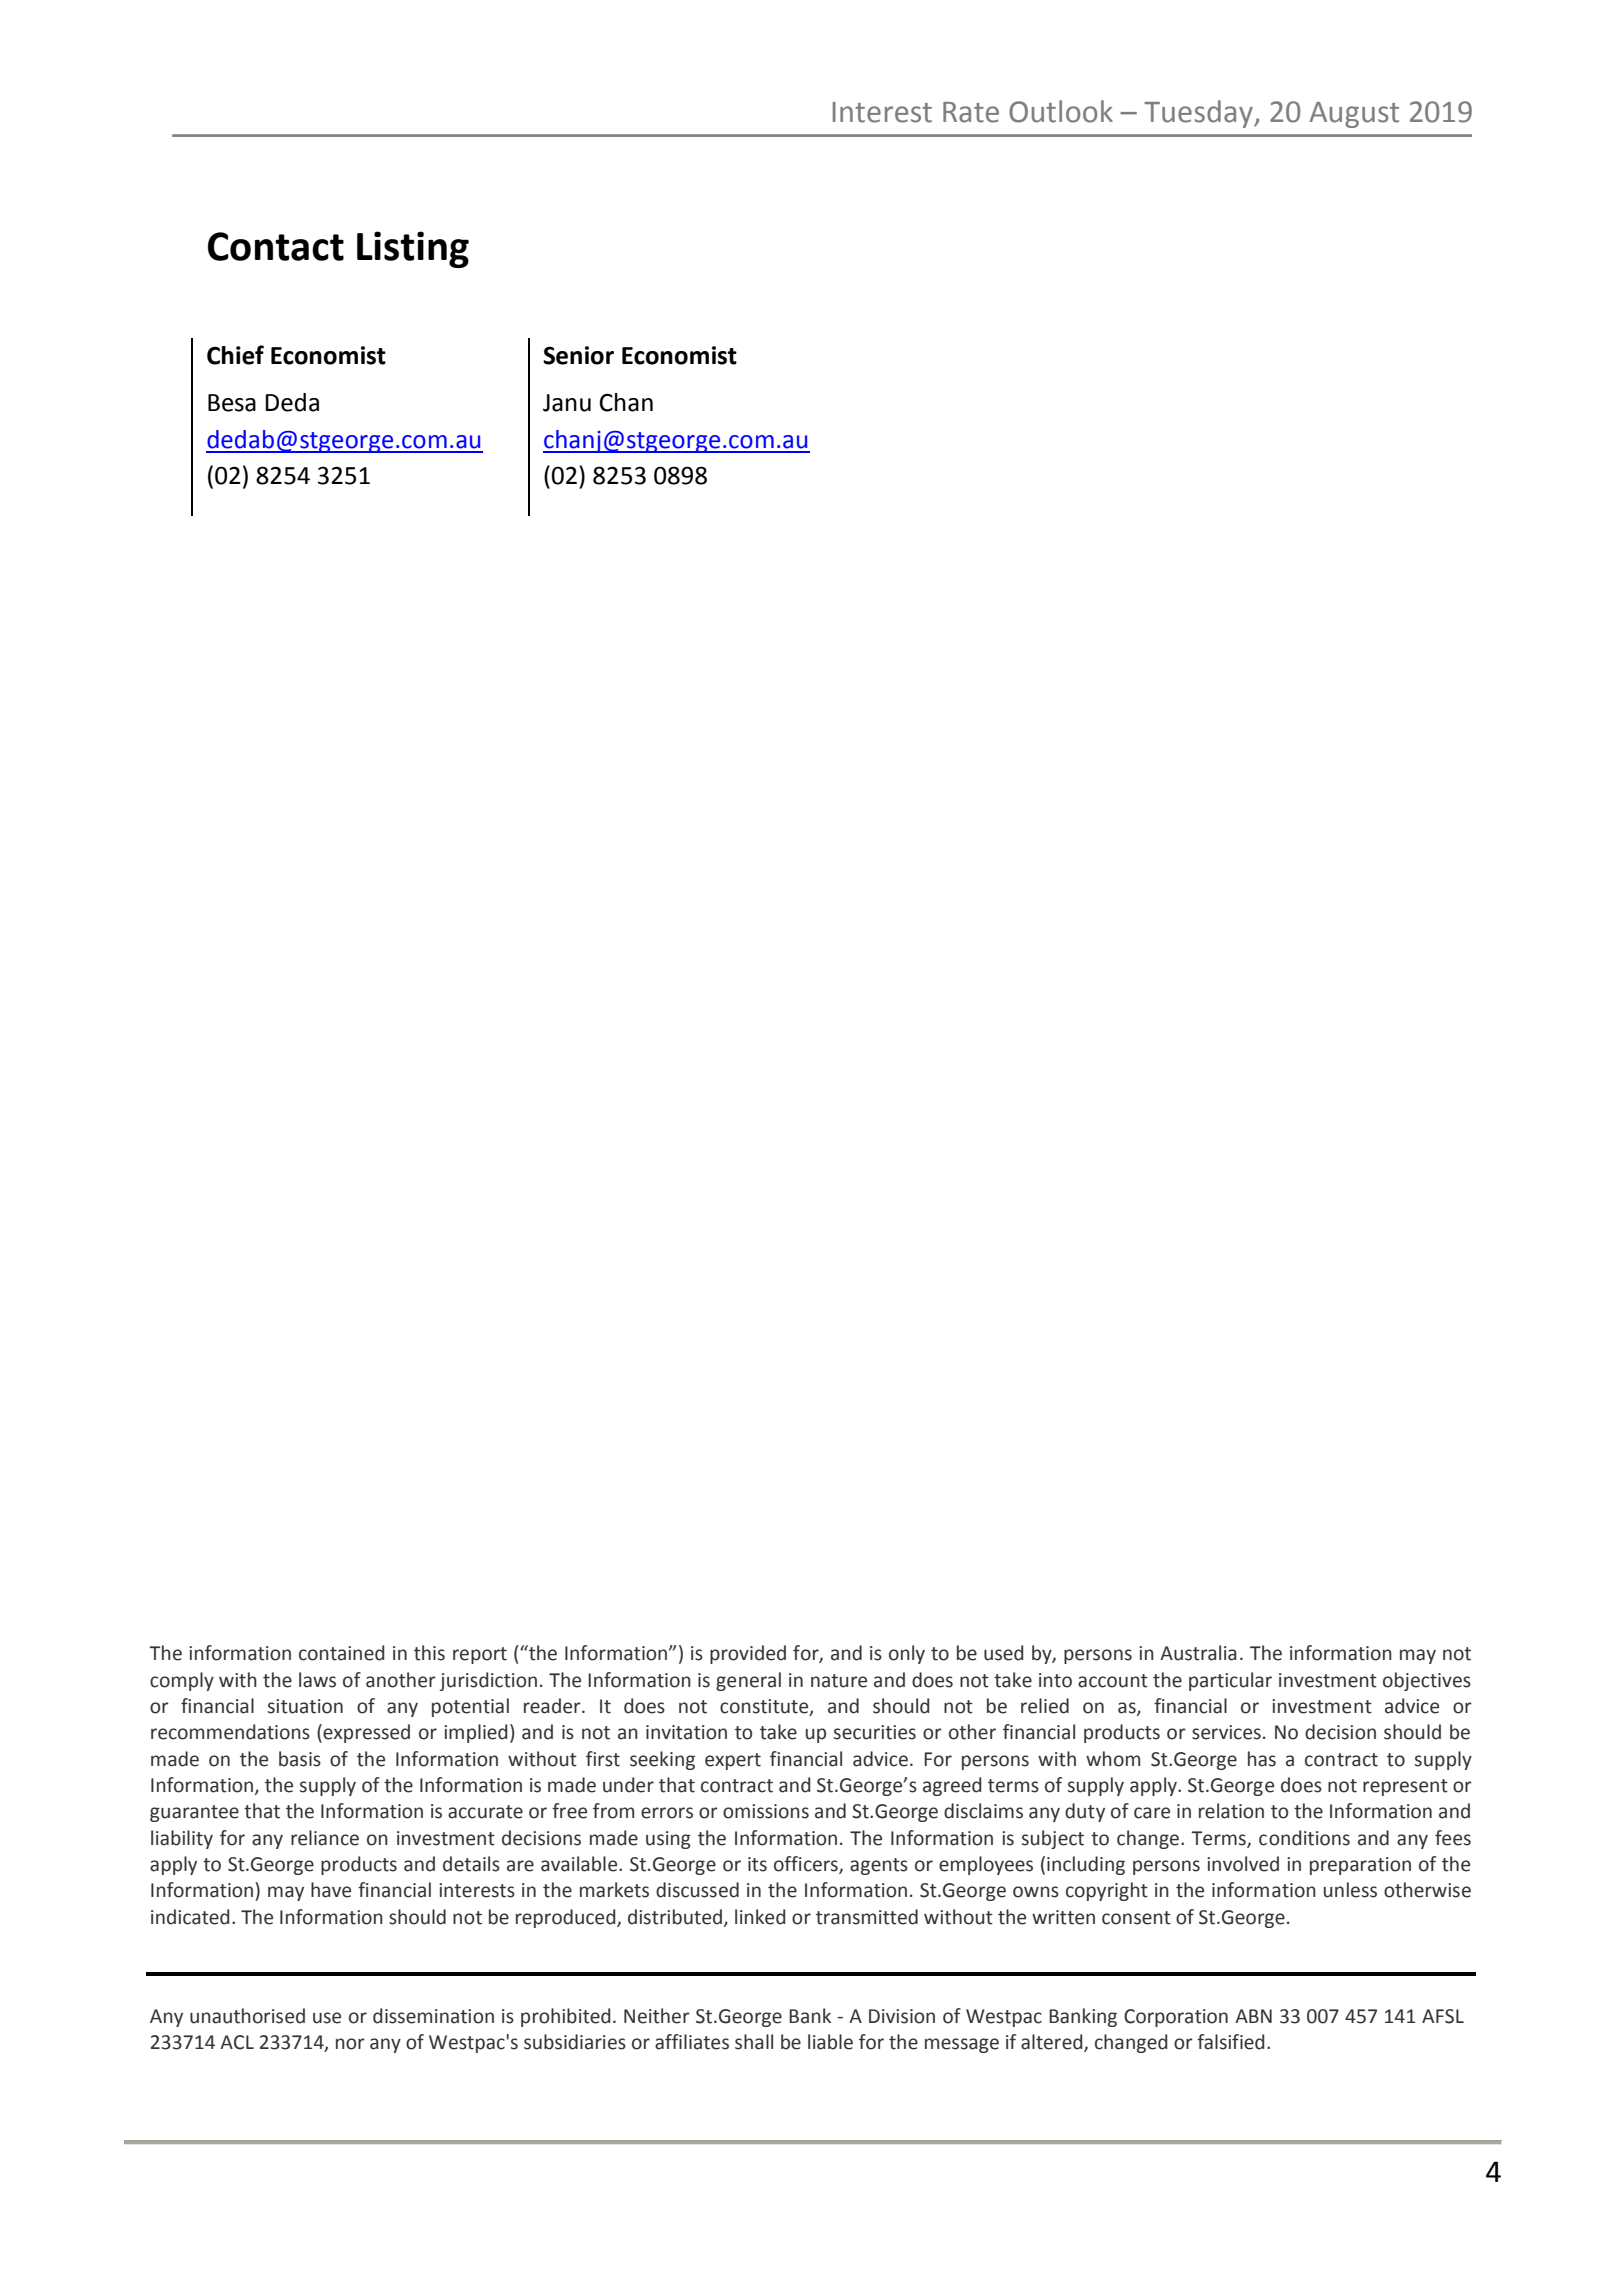 Image resolution: width=1606 pixels, height=2272 pixels. I want to click on Contact, so click(276, 246).
